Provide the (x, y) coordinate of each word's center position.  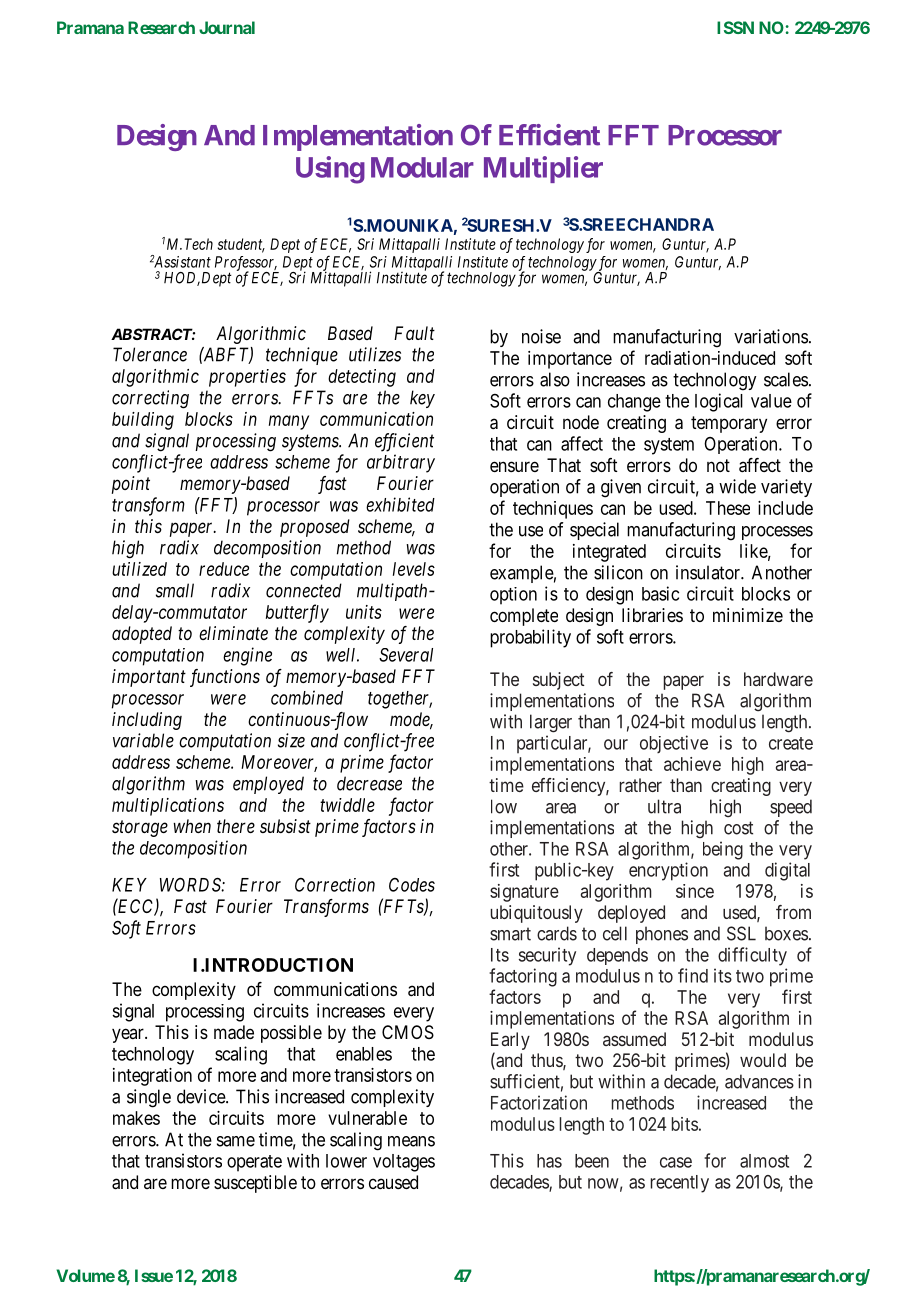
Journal (227, 27)
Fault (414, 333)
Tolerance (150, 354)
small (175, 590)
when (192, 826)
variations (771, 336)
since (695, 891)
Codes (412, 885)
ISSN (735, 27)
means (411, 1141)
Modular (422, 167)
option (513, 596)
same (236, 1141)
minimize (748, 615)
